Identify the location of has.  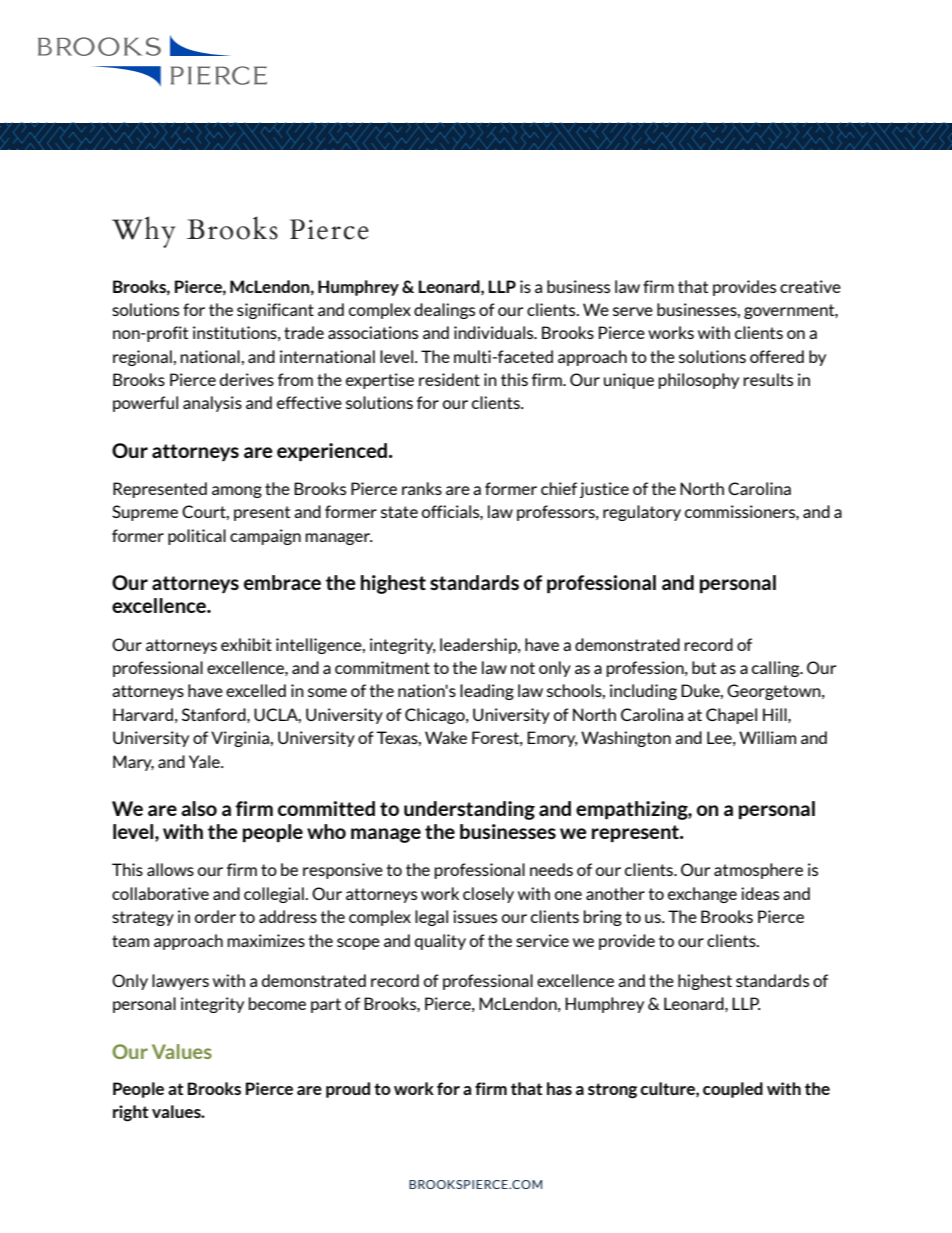
(559, 1088).
